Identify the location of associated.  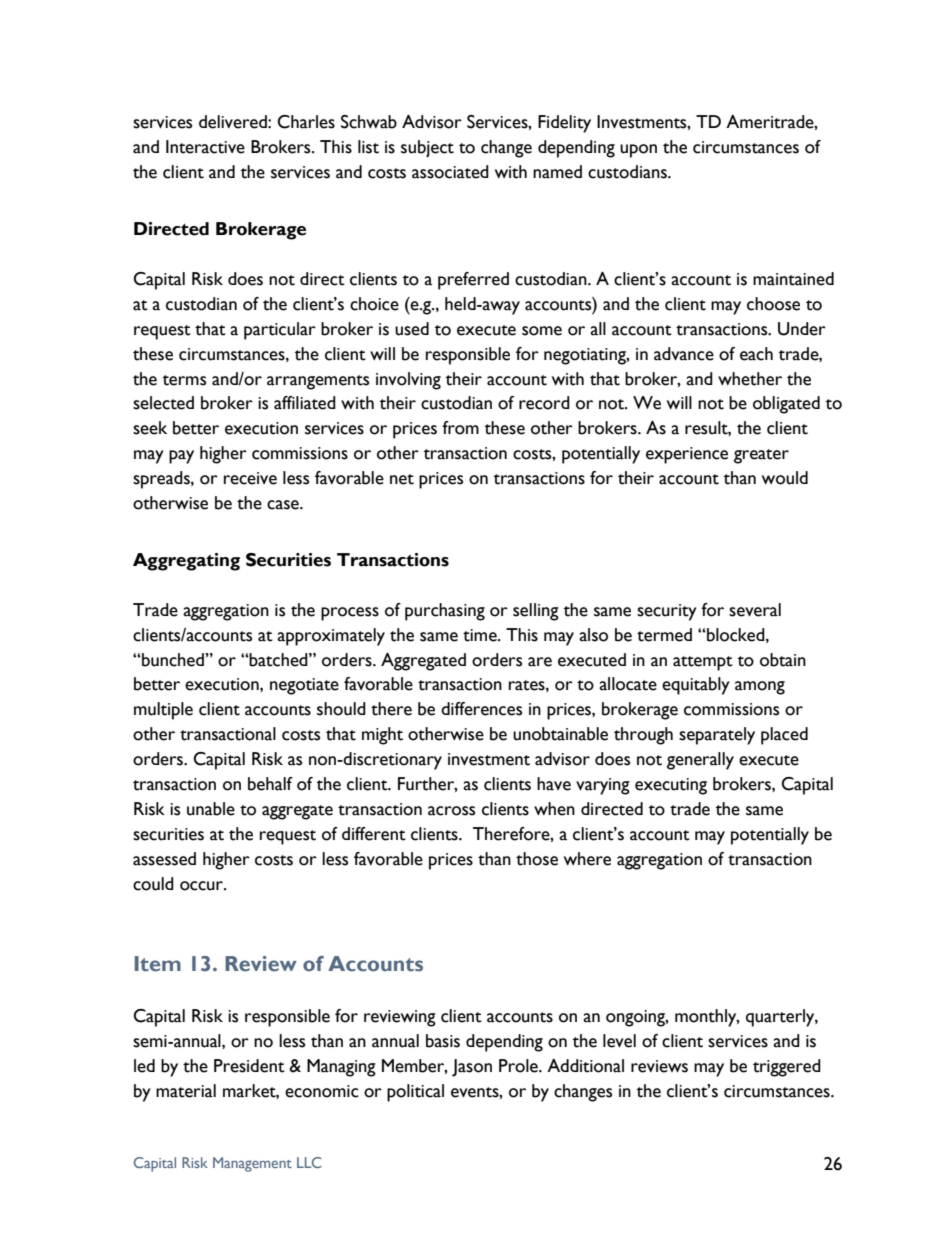
(450, 172).
